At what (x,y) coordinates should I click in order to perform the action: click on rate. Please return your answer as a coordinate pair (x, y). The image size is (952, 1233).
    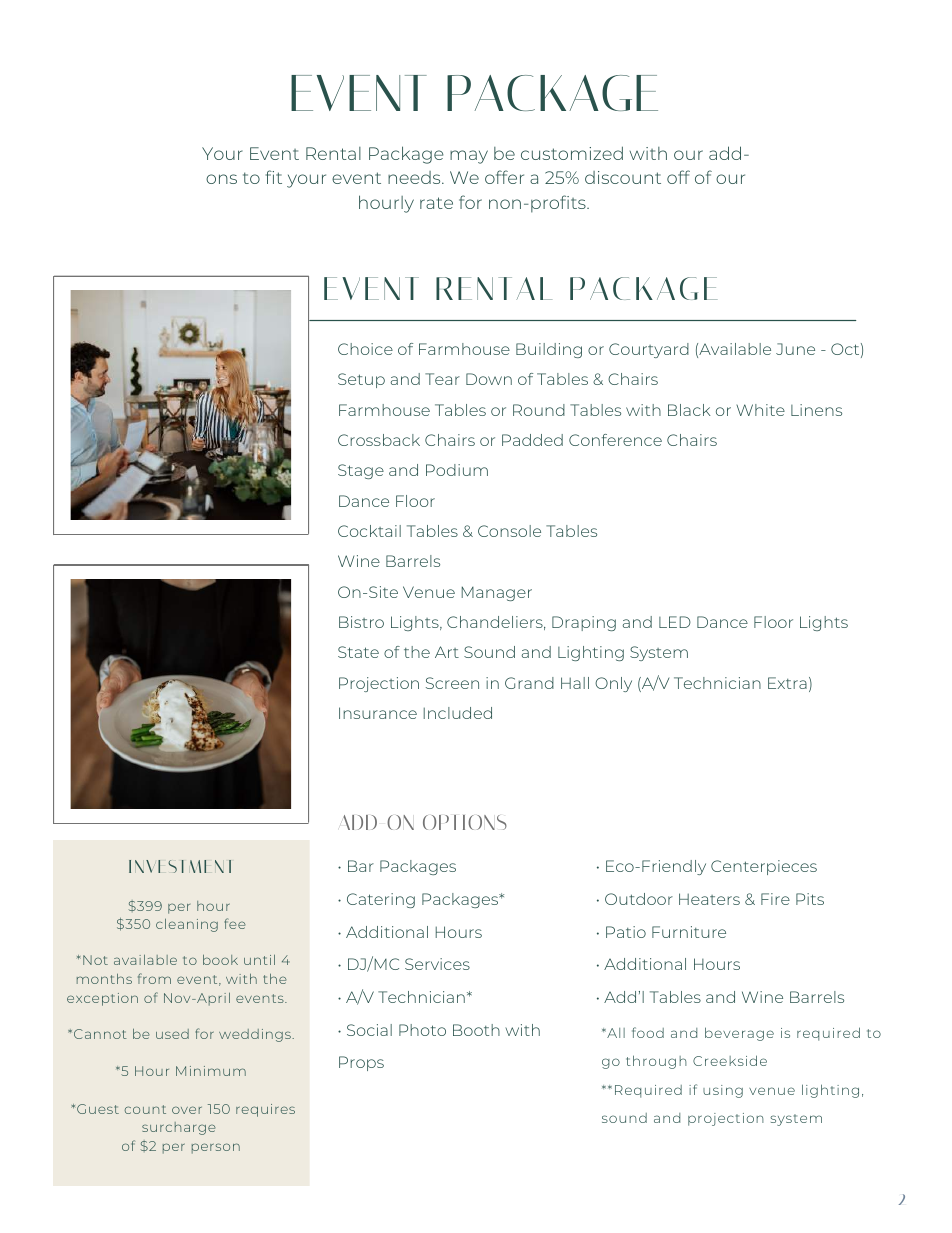
    Looking at the image, I should click on (436, 203).
